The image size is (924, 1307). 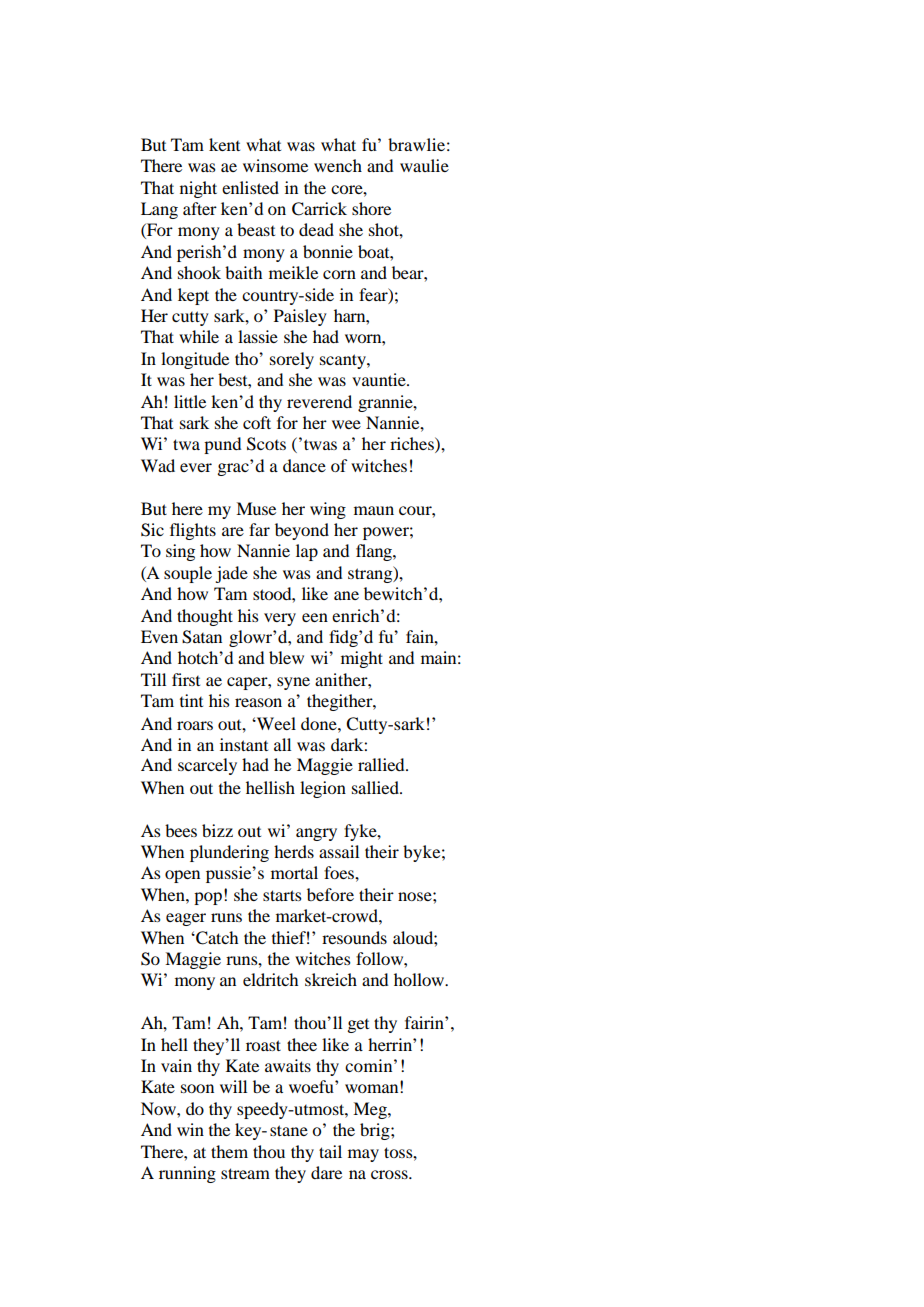 What do you see at coordinates (371, 208) in the document?
I see `shore` at bounding box center [371, 208].
